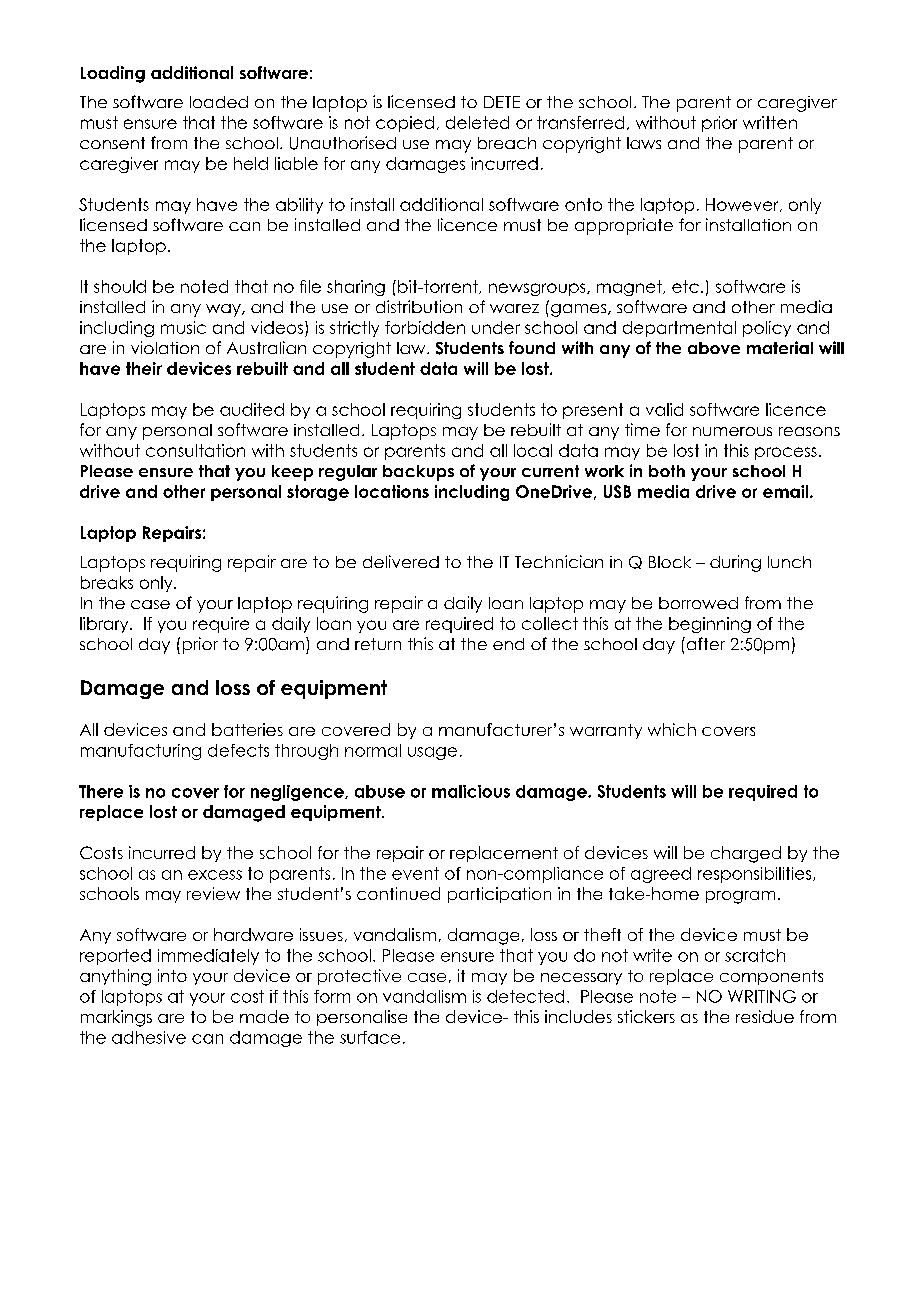  Describe the element at coordinates (770, 122) in the screenshot. I see `written` at that location.
